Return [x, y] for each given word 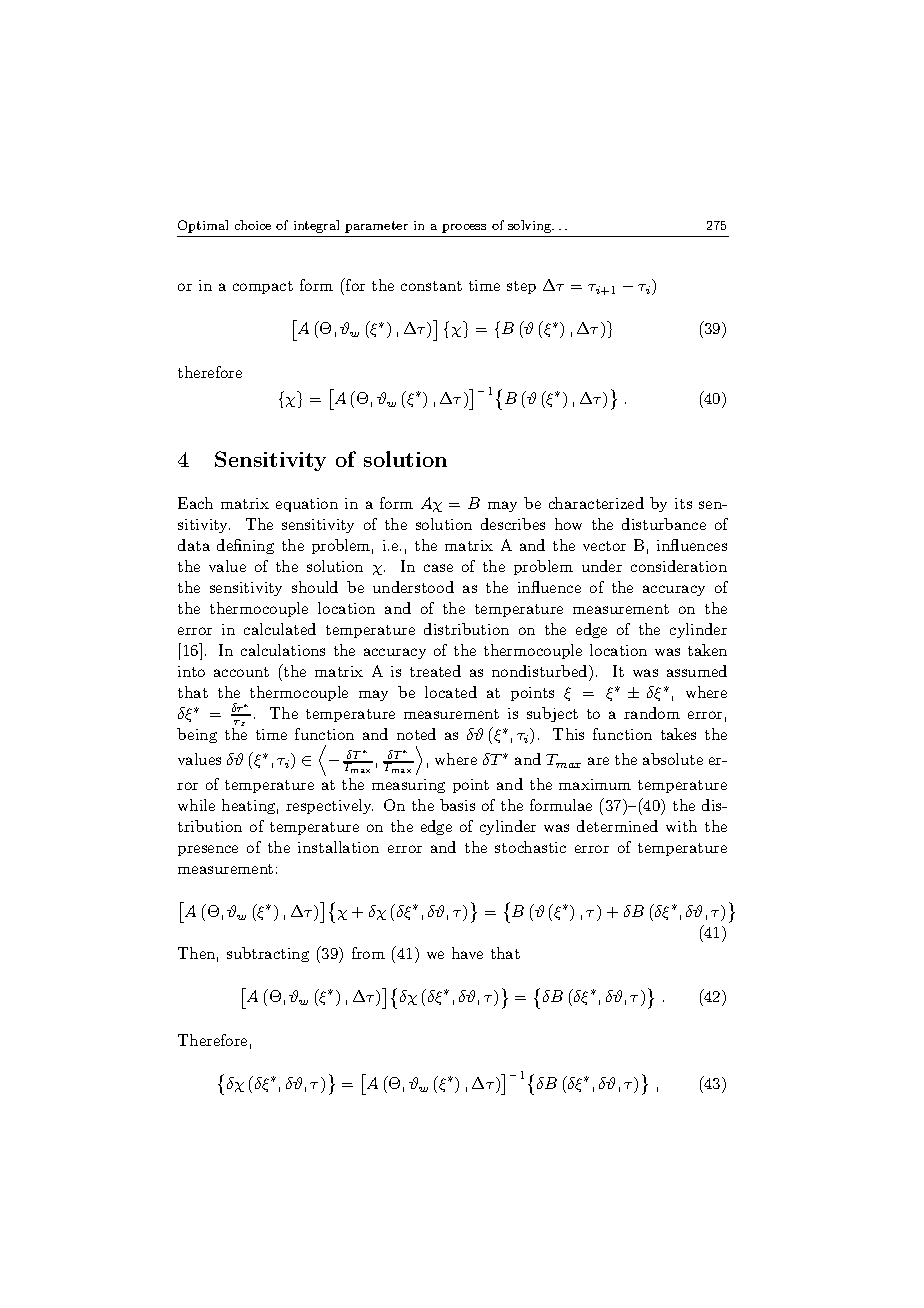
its [683, 503]
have [467, 953]
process [464, 228]
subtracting [268, 954]
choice [253, 225]
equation [307, 505]
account [241, 672]
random [652, 713]
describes [513, 524]
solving [531, 226]
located [451, 692]
